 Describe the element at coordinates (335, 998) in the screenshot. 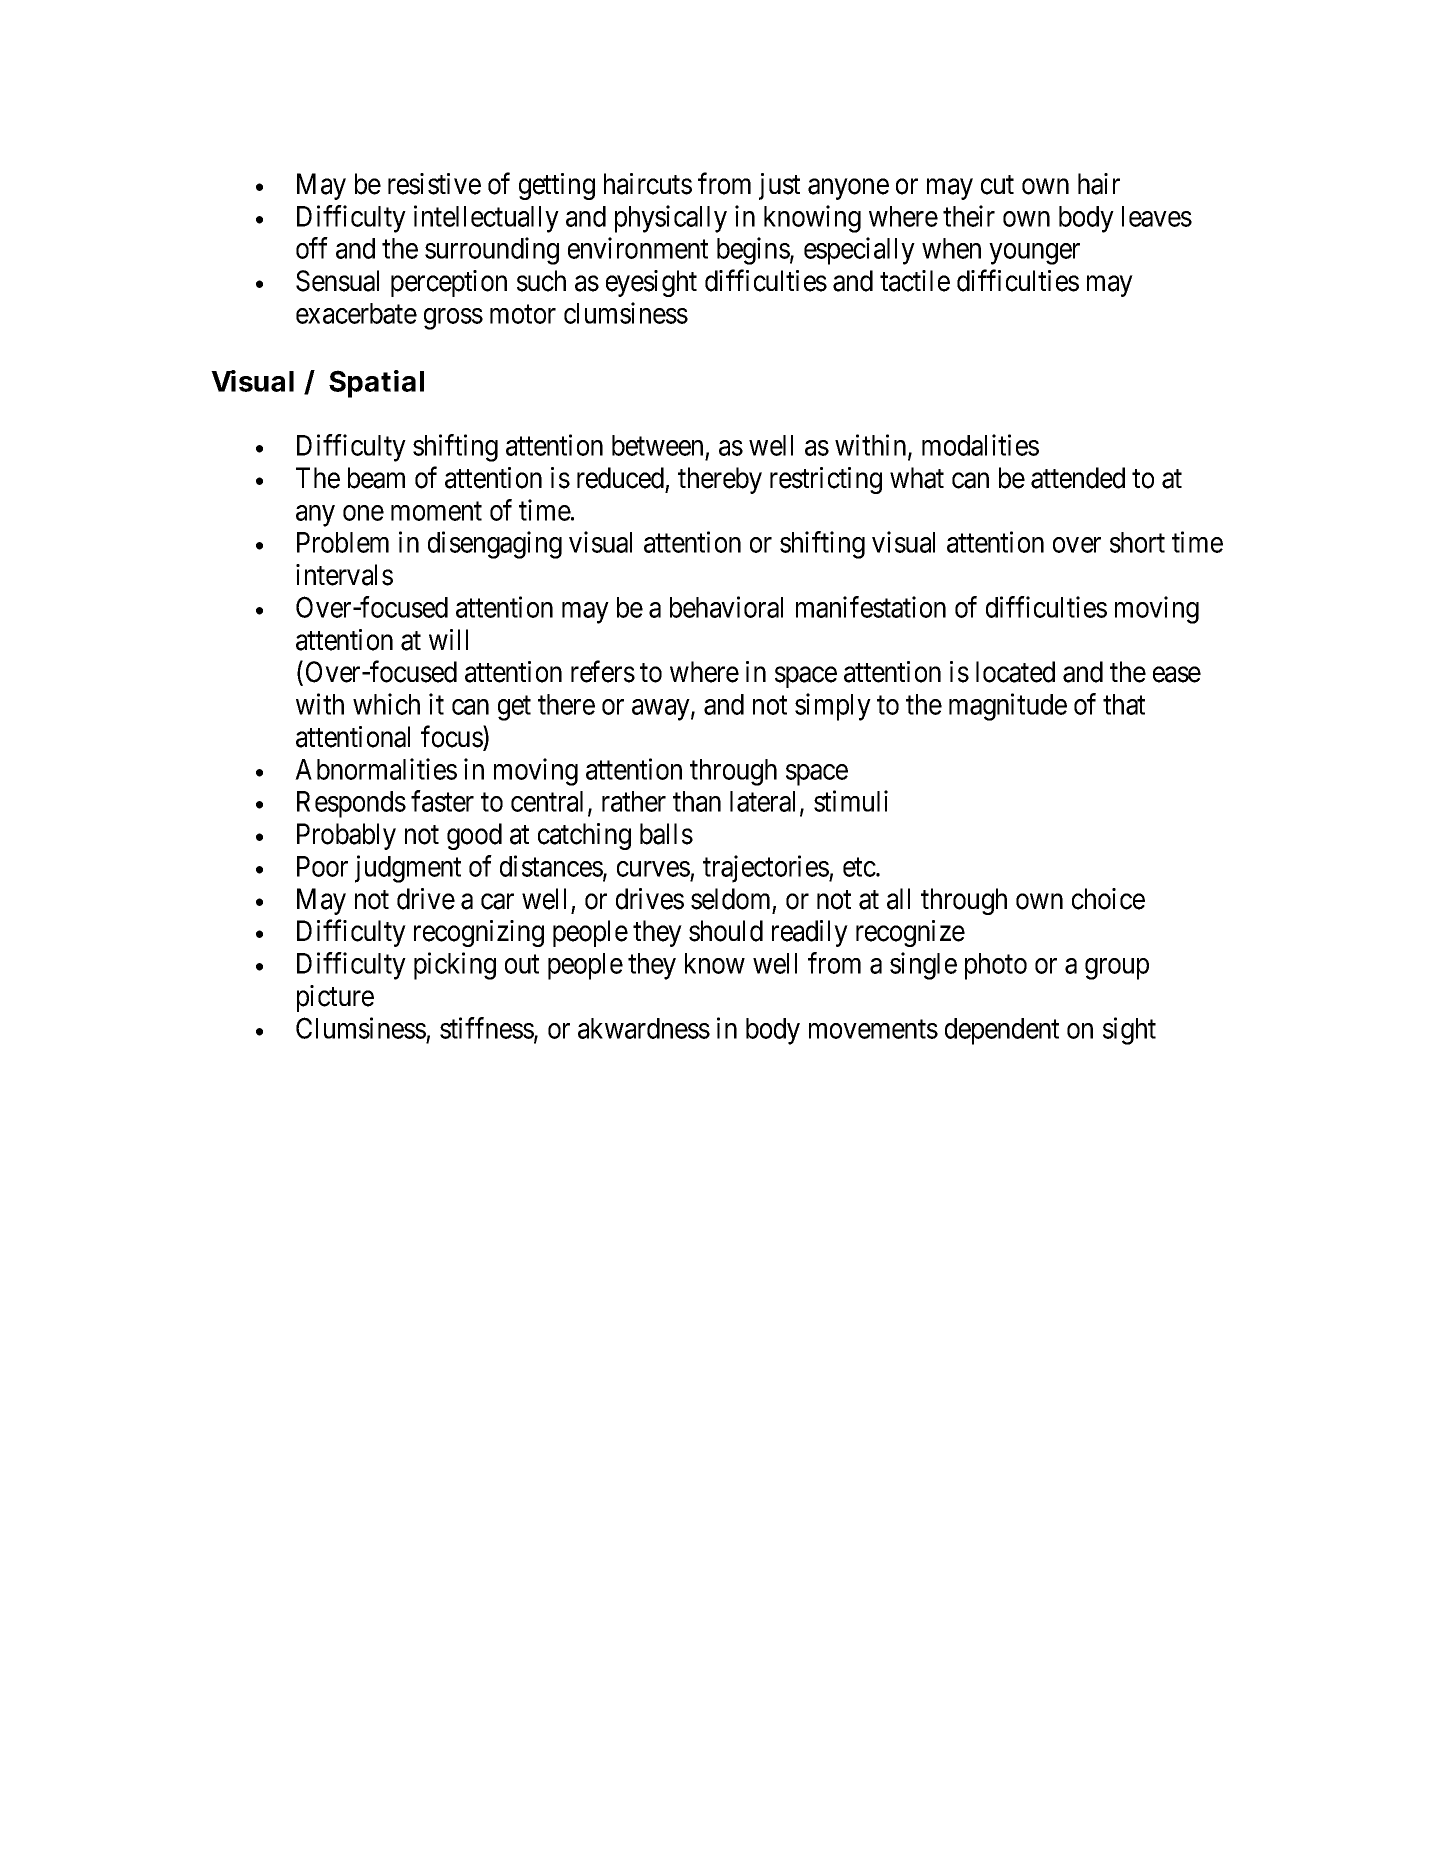

I see `picture` at that location.
